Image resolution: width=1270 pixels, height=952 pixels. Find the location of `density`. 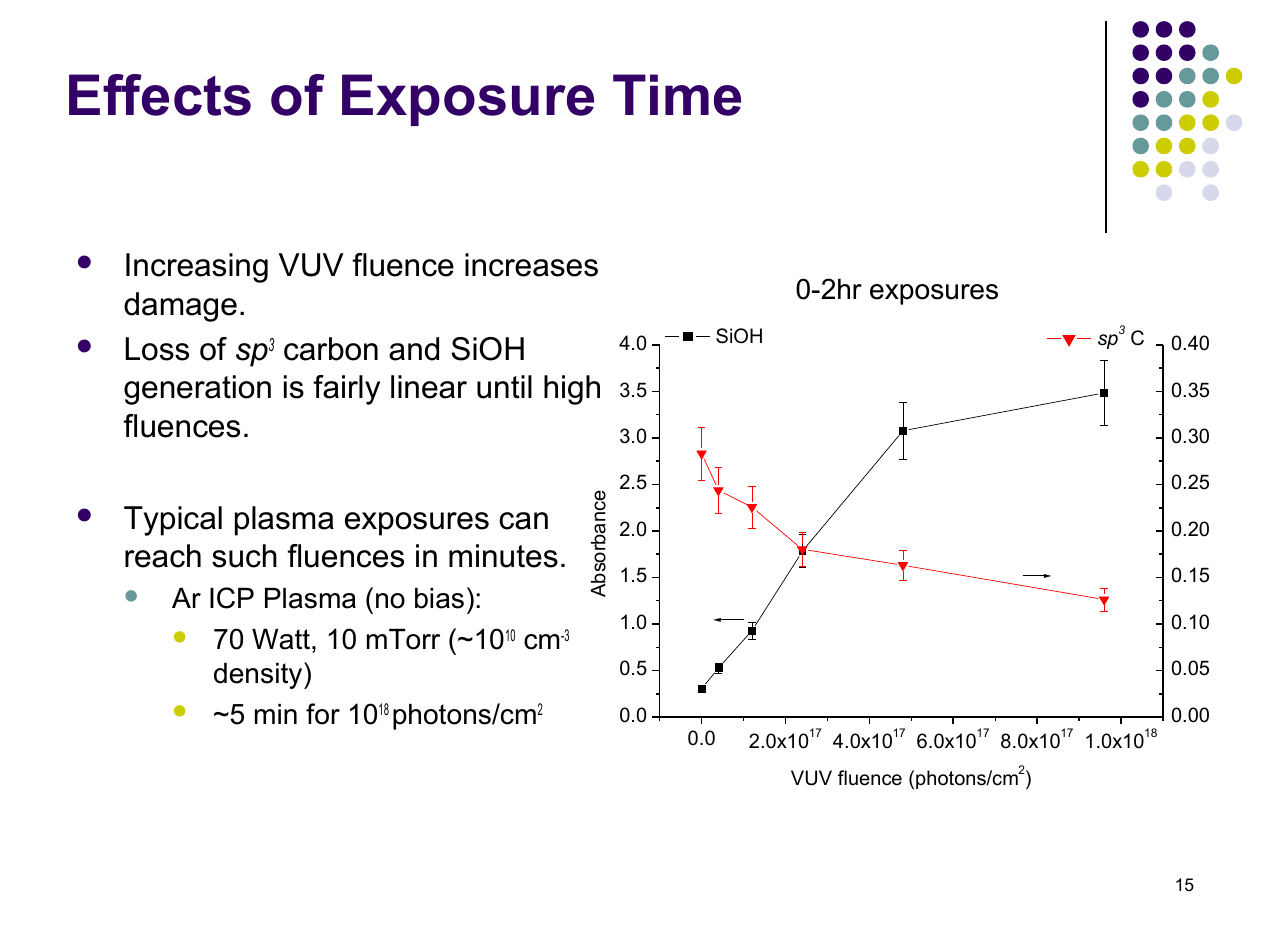

density is located at coordinates (259, 675).
